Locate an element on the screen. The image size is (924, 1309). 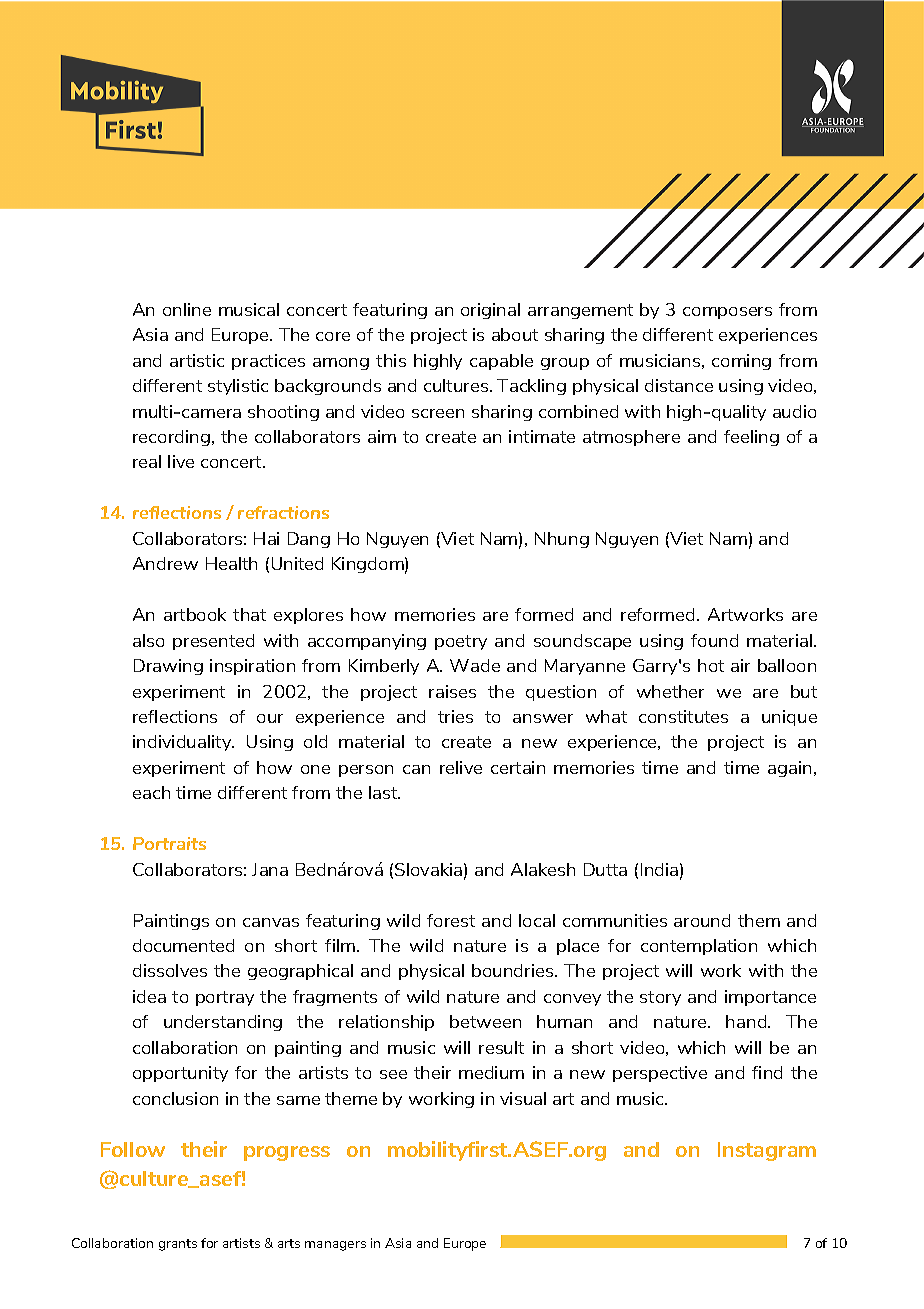
between is located at coordinates (485, 1021).
